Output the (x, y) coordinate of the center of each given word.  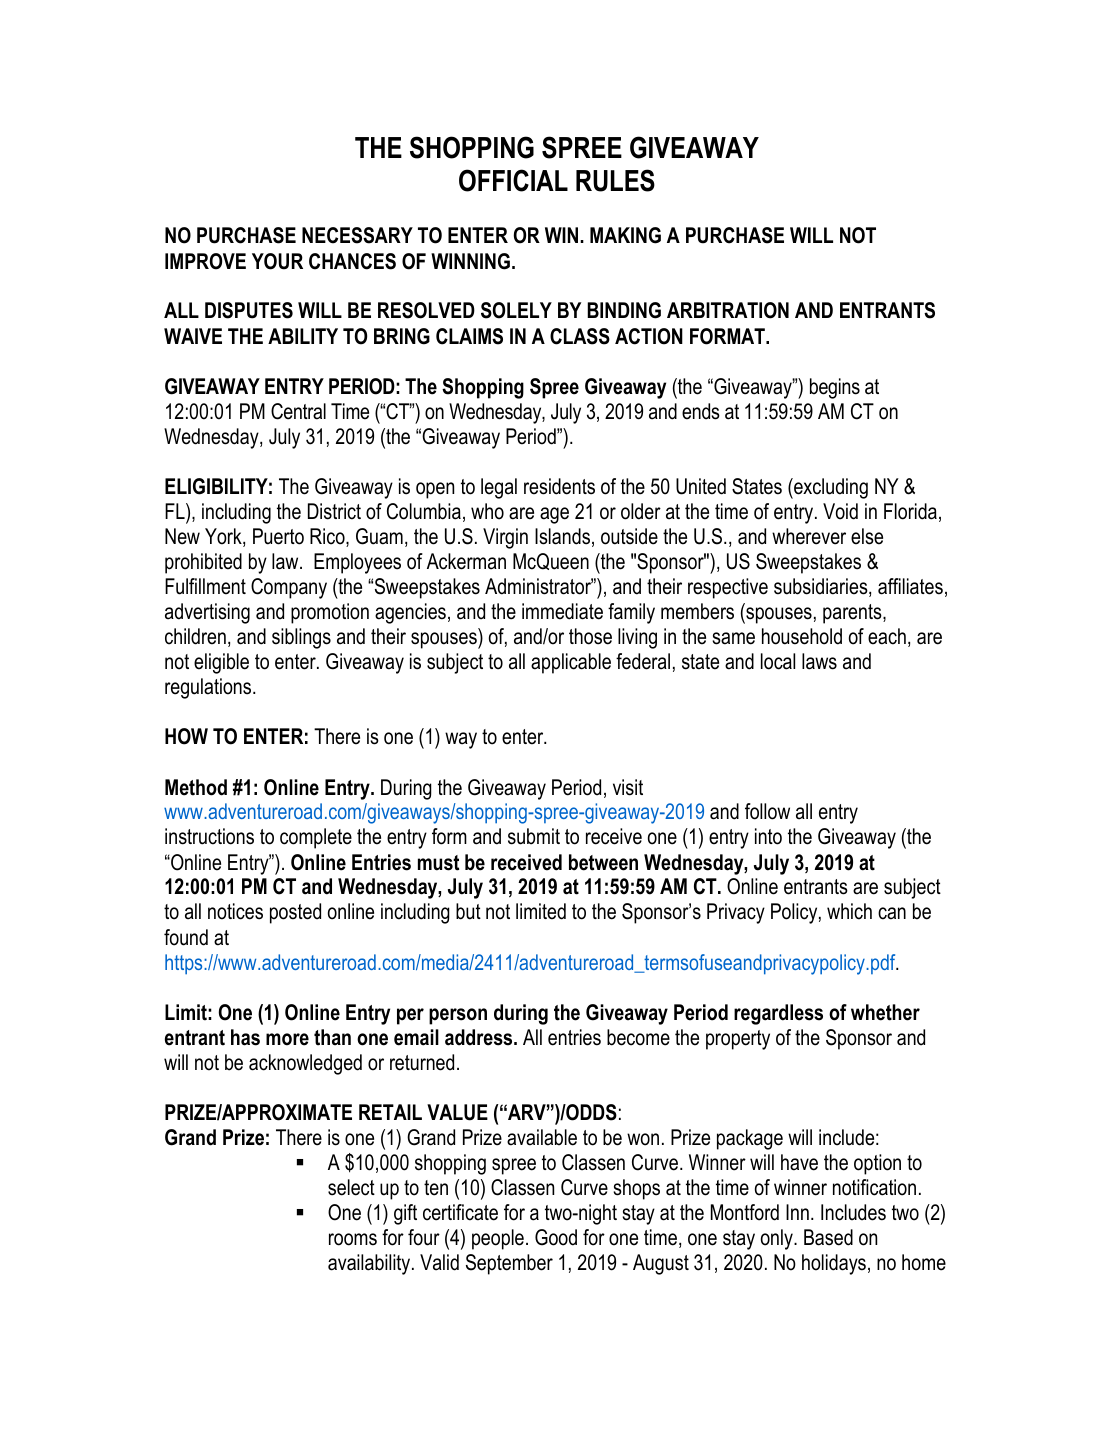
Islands (562, 536)
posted (295, 913)
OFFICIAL (513, 180)
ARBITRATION (728, 310)
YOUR (277, 261)
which (849, 911)
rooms (353, 1239)
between (603, 862)
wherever (809, 536)
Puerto (278, 536)
